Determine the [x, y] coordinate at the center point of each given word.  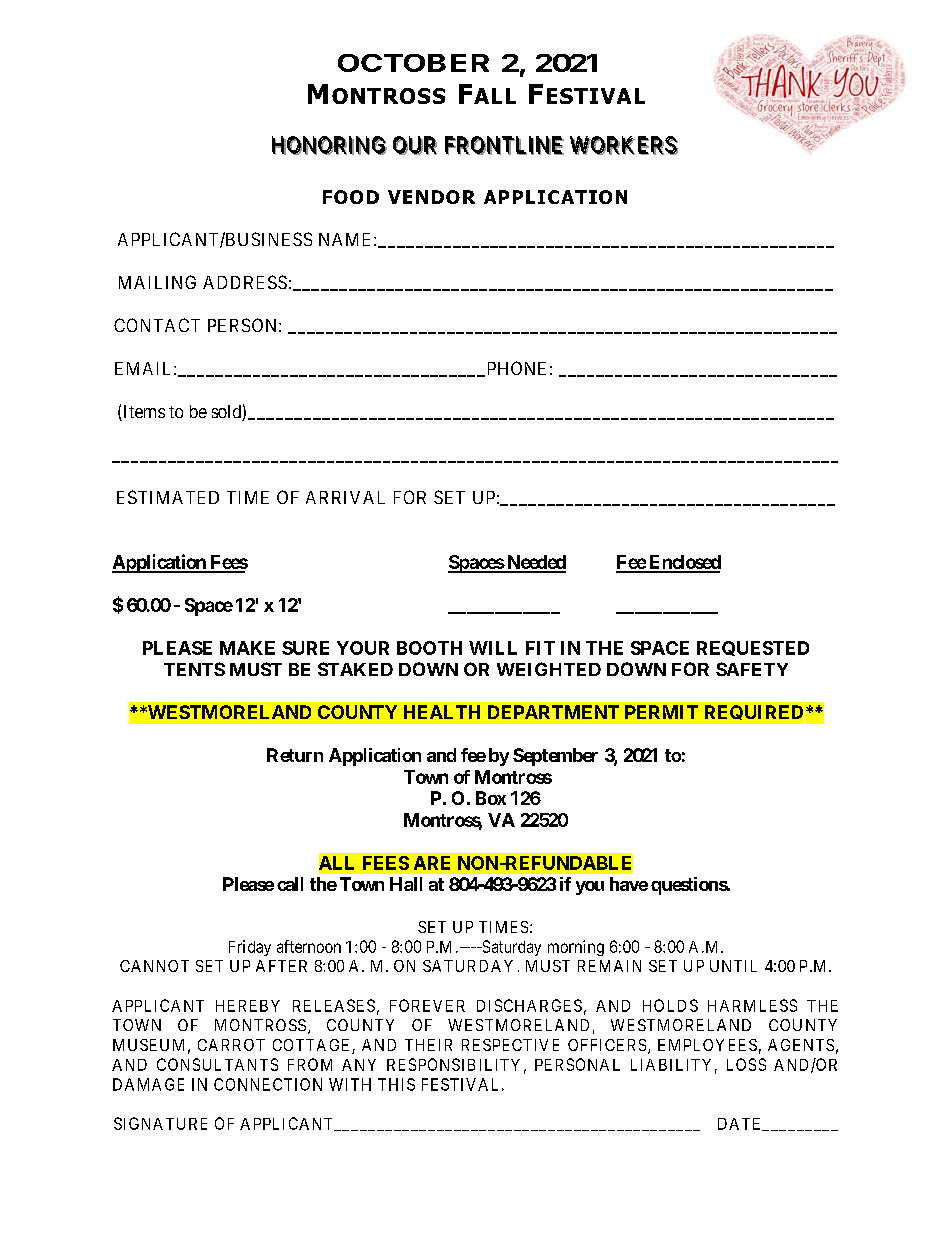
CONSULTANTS [217, 1064]
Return [295, 755]
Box [491, 798]
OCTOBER [413, 63]
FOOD [351, 197]
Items [143, 413]
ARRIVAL [345, 497]
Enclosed [684, 563]
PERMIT [661, 712]
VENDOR [431, 197]
